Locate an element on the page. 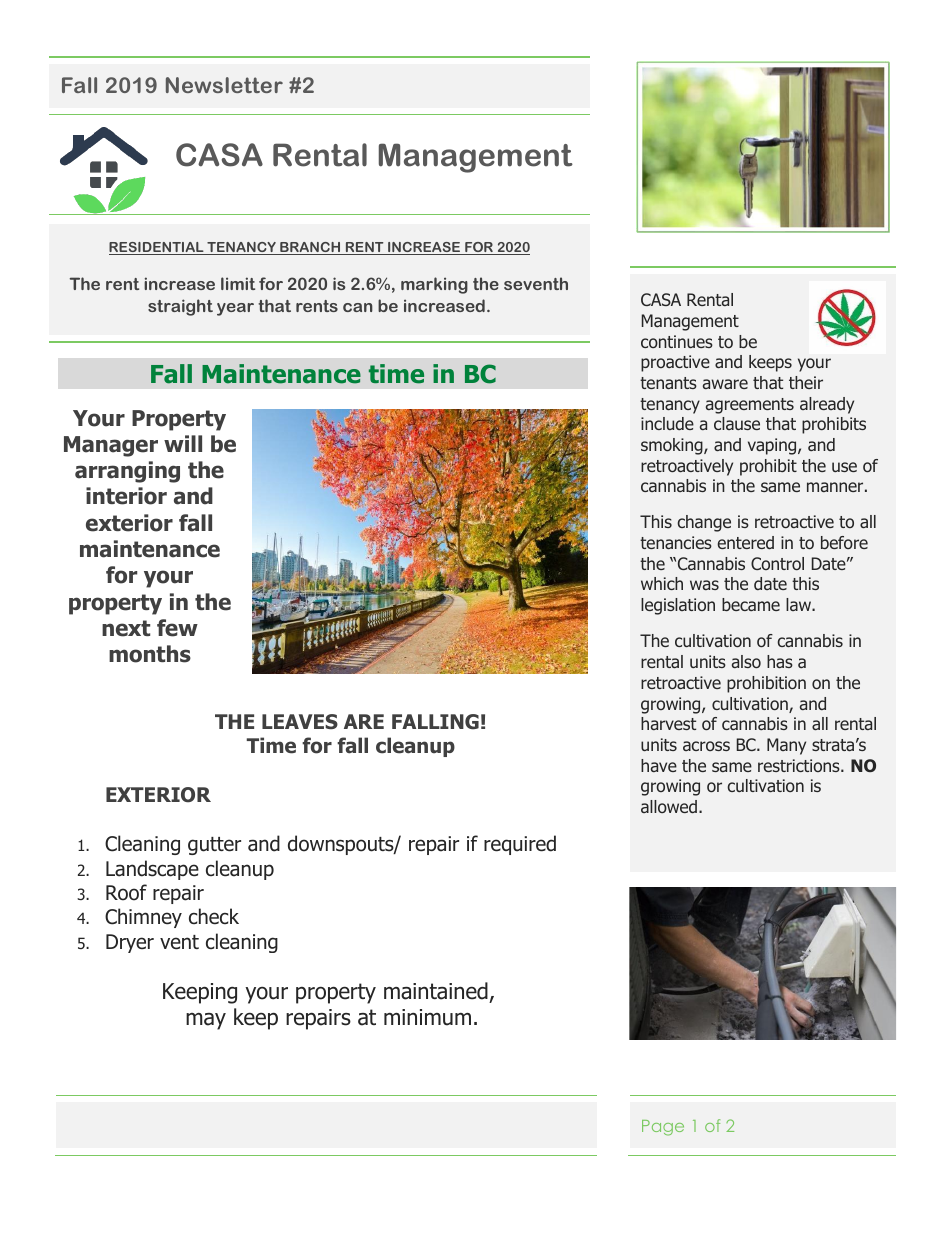  marking is located at coordinates (434, 285).
